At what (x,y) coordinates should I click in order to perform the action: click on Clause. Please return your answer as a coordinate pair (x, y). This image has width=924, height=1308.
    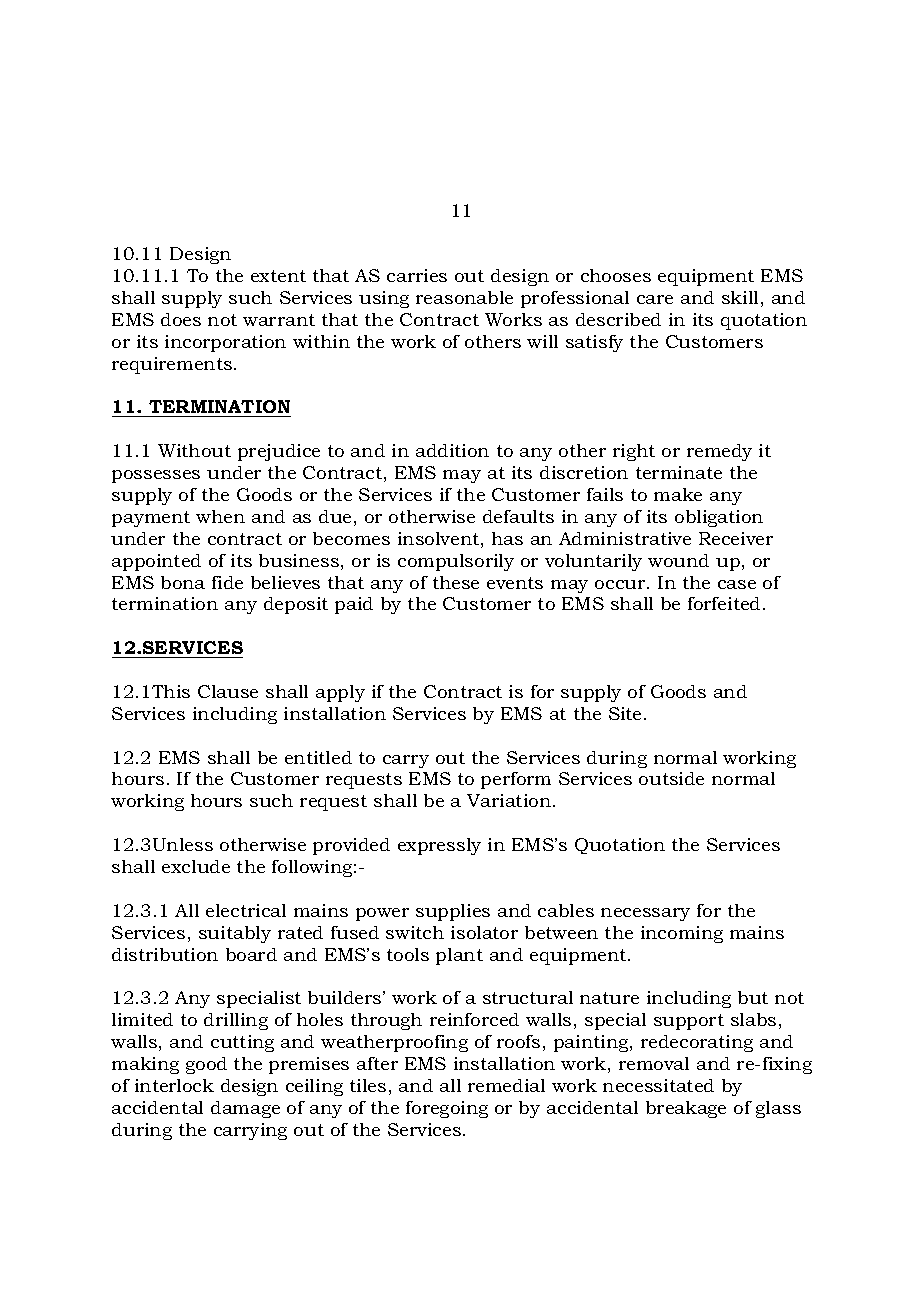
    Looking at the image, I should click on (228, 691).
